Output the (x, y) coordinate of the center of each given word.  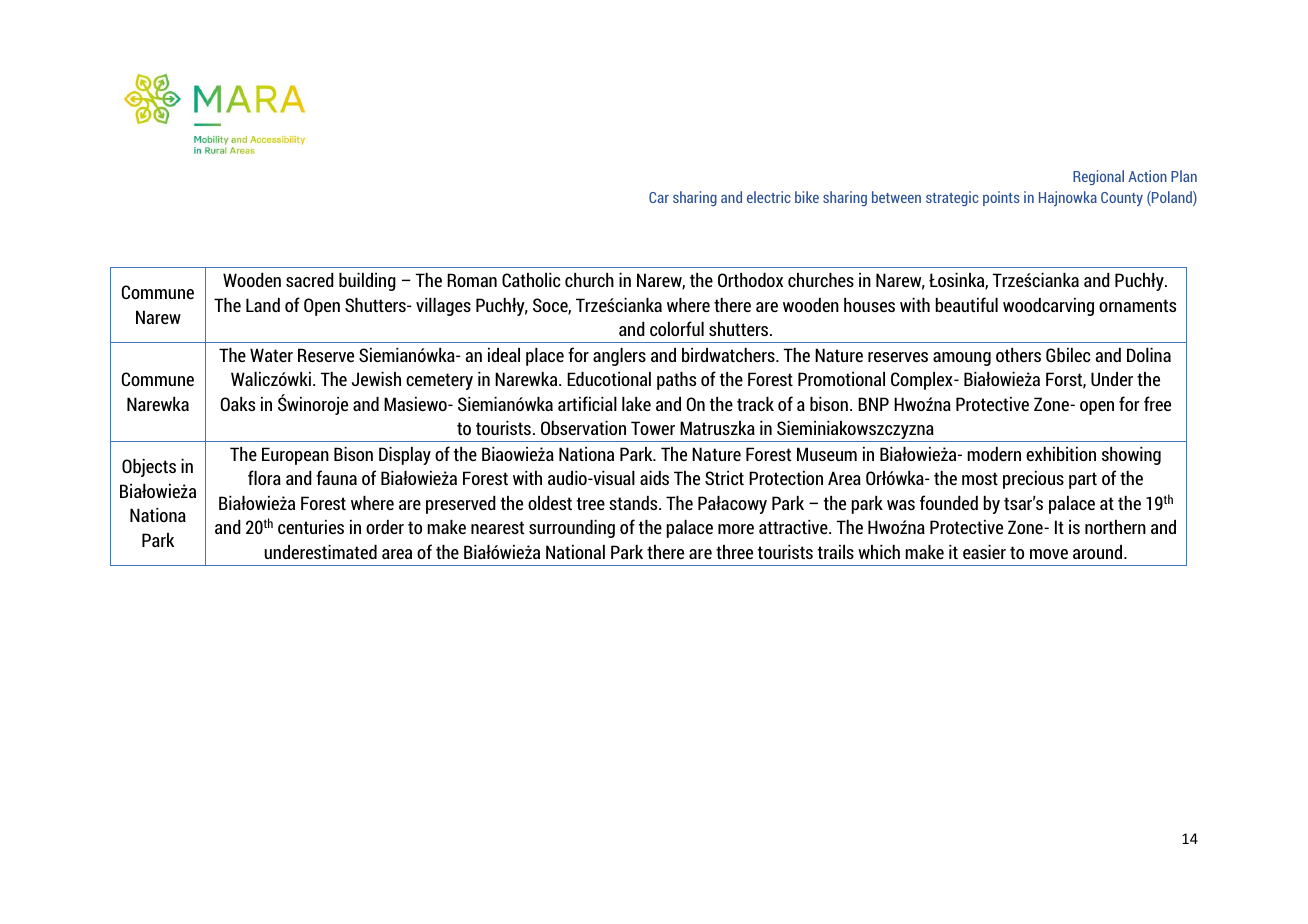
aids (654, 478)
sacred (310, 280)
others (1018, 355)
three (734, 552)
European (295, 456)
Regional (1098, 177)
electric (768, 197)
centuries (311, 527)
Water (271, 355)
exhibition (1061, 454)
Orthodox (750, 280)
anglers (619, 357)
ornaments (1137, 305)
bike (807, 197)
